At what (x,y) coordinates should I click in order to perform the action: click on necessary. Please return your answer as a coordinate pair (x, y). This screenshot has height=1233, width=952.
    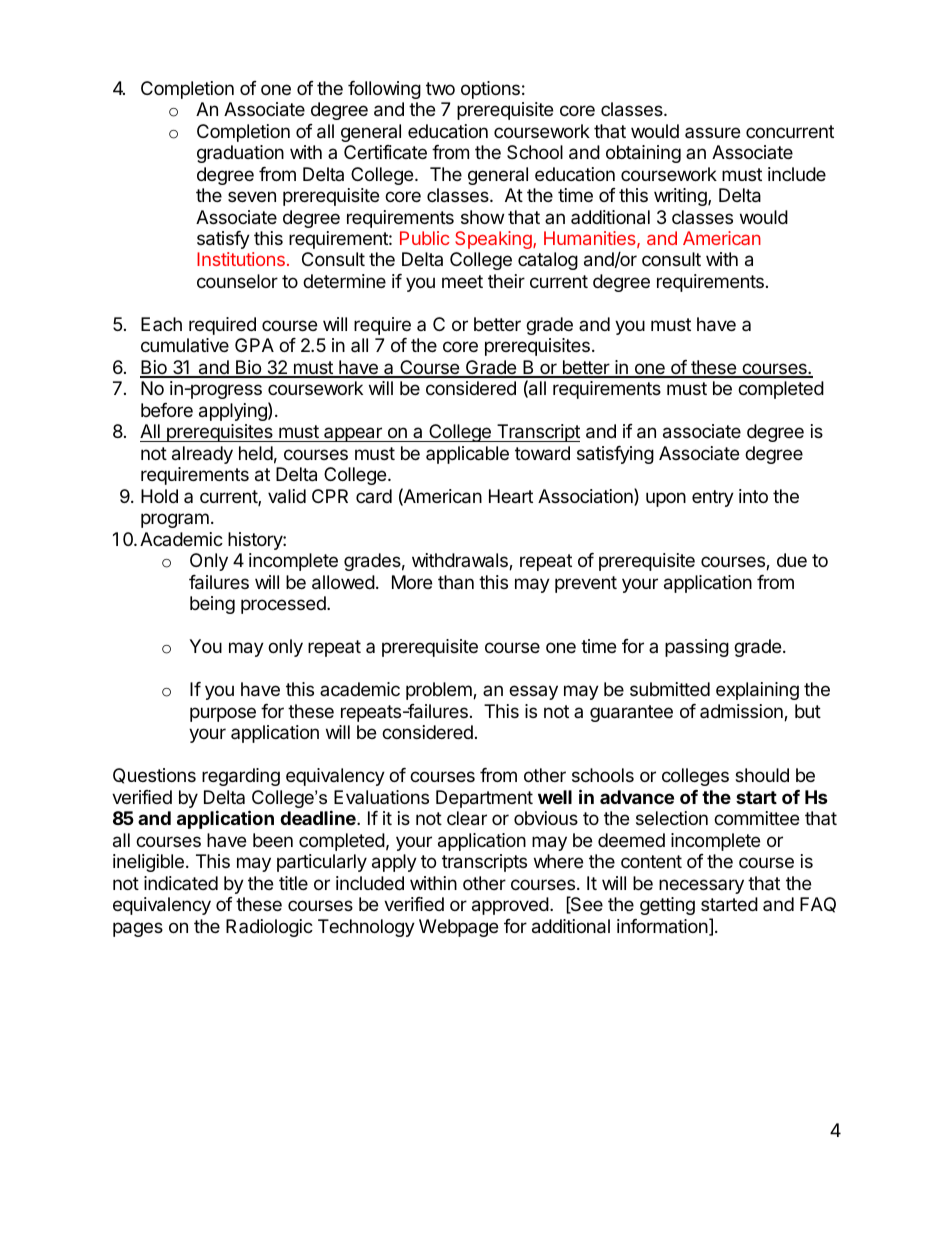
    Looking at the image, I should click on (701, 886).
